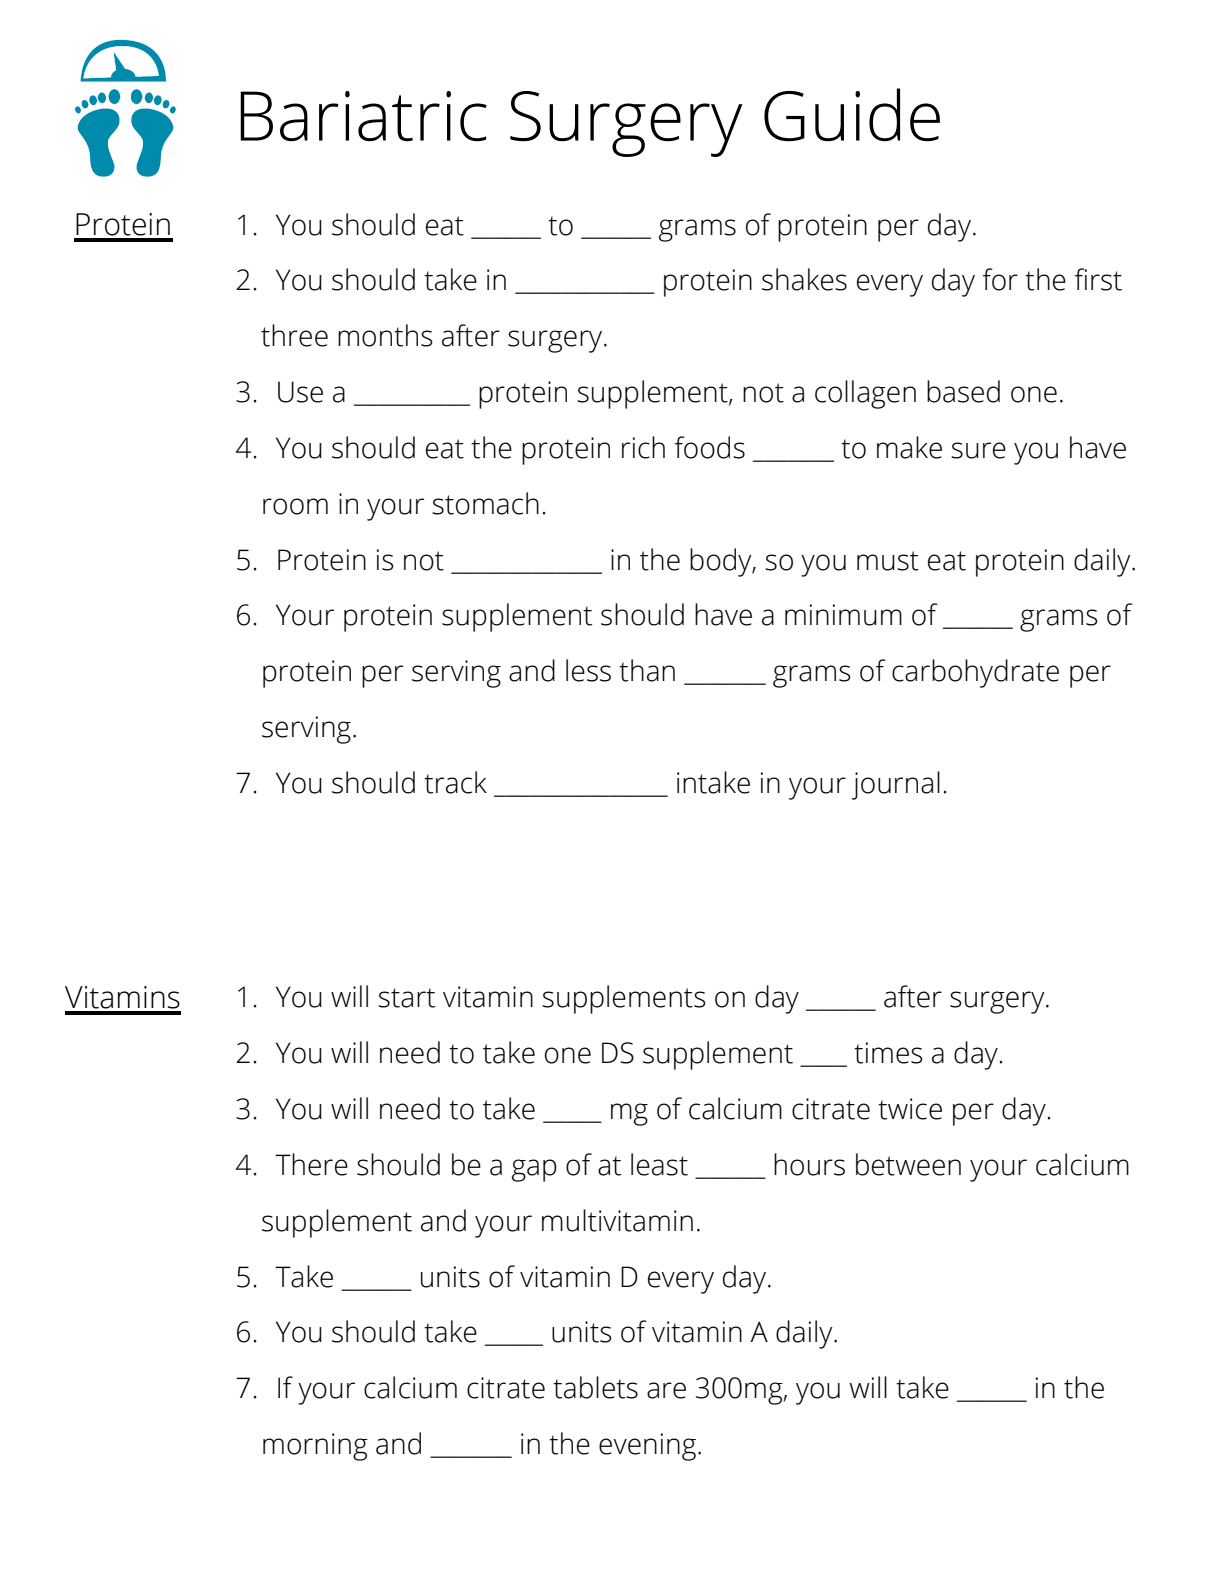 The image size is (1232, 1594). Describe the element at coordinates (363, 116) in the screenshot. I see `Bariatric` at that location.
